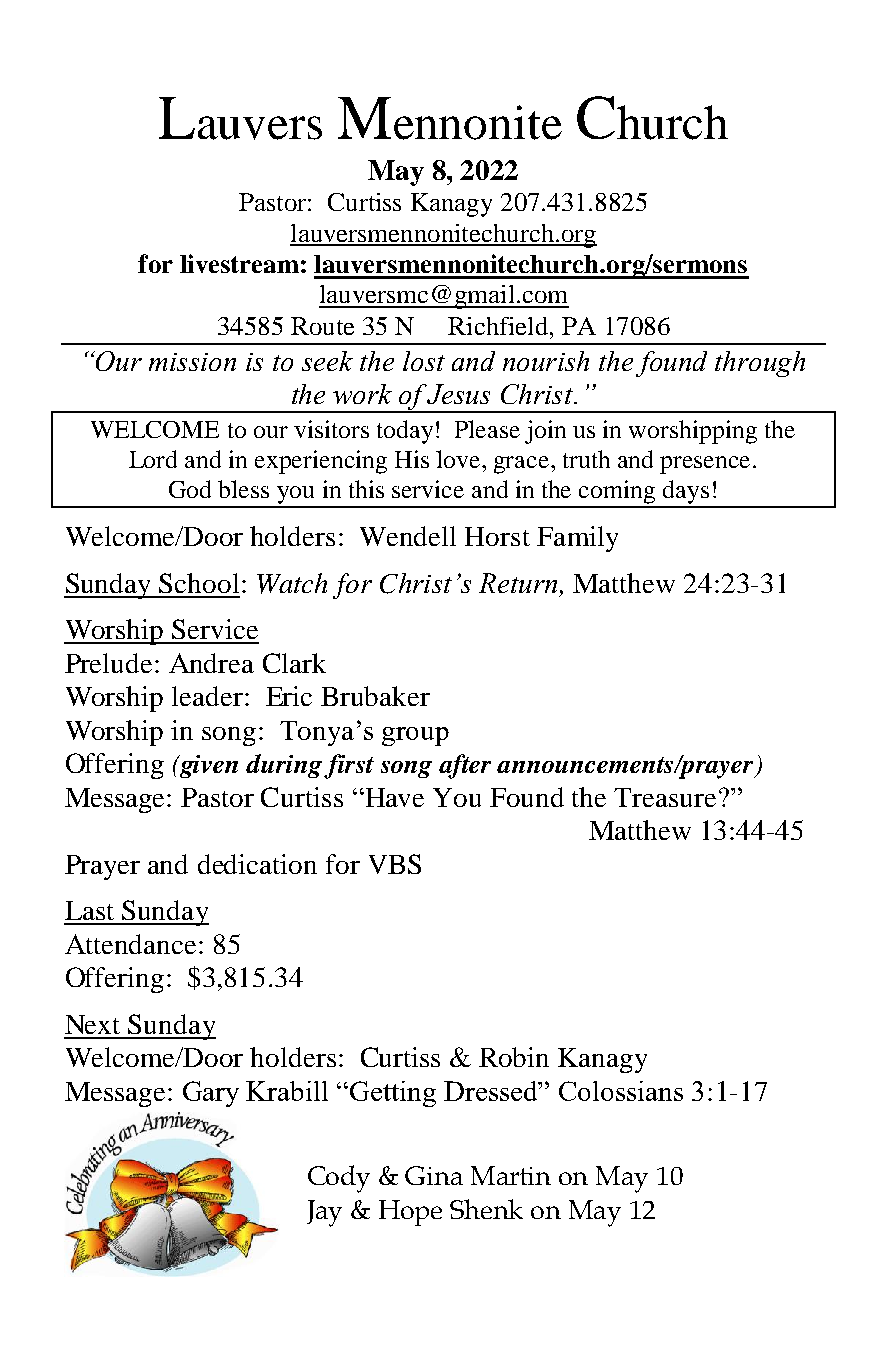 The image size is (887, 1372). Describe the element at coordinates (499, 326) in the page. I see `Richfield` at that location.
